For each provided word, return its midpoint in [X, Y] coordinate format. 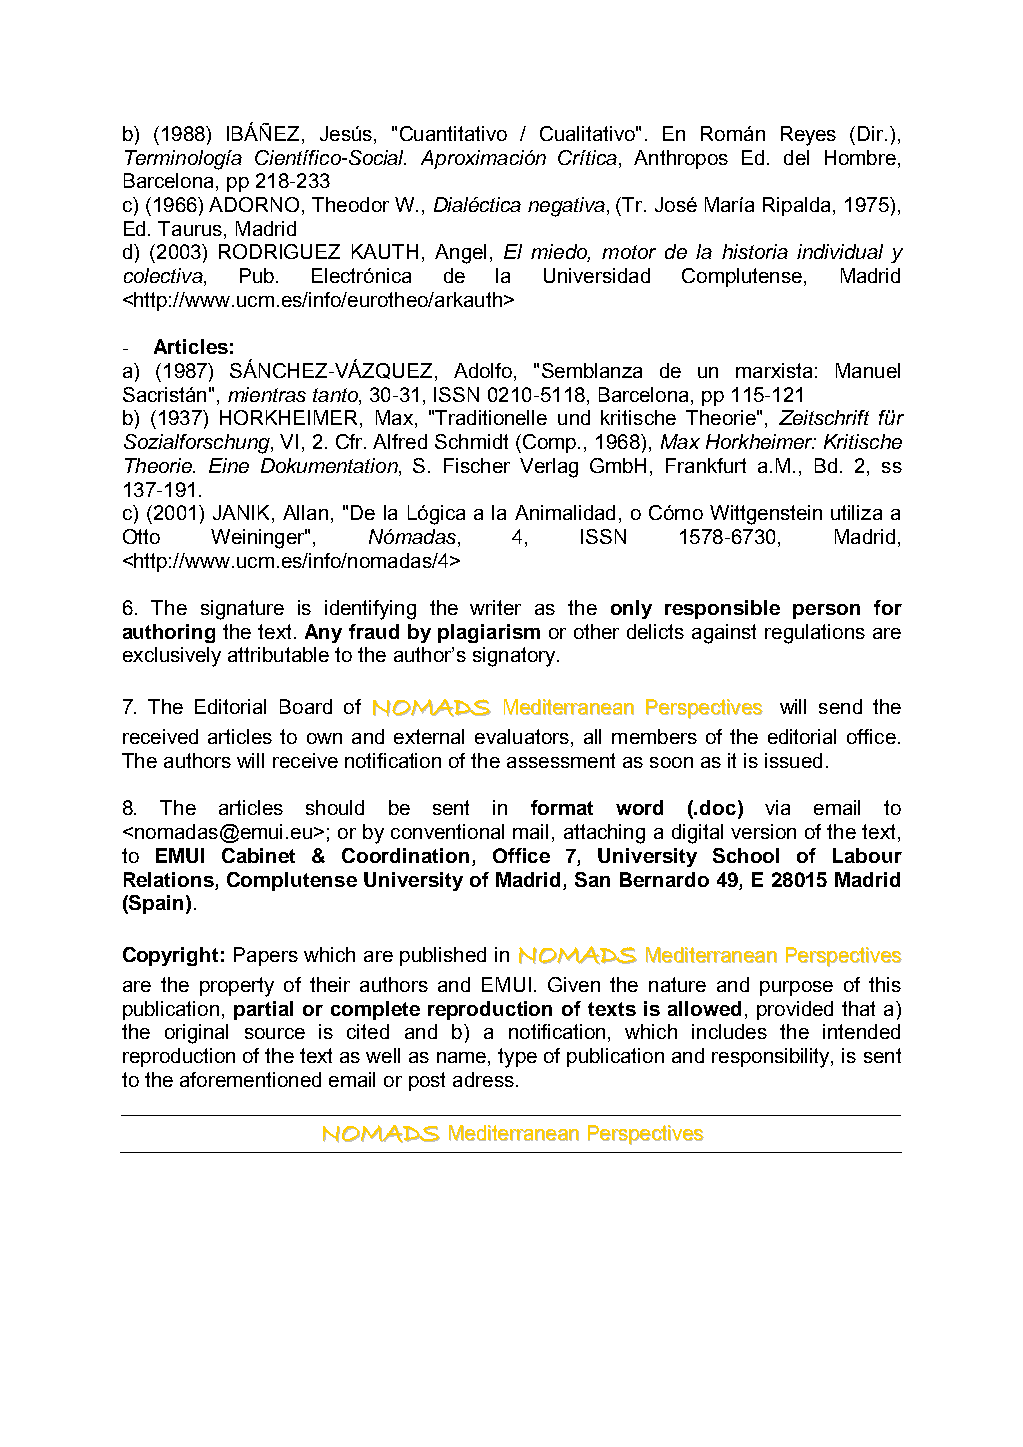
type [517, 1058]
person [826, 611]
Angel [460, 254]
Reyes [808, 136]
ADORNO [254, 204]
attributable [278, 654]
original [196, 1034]
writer [495, 607]
